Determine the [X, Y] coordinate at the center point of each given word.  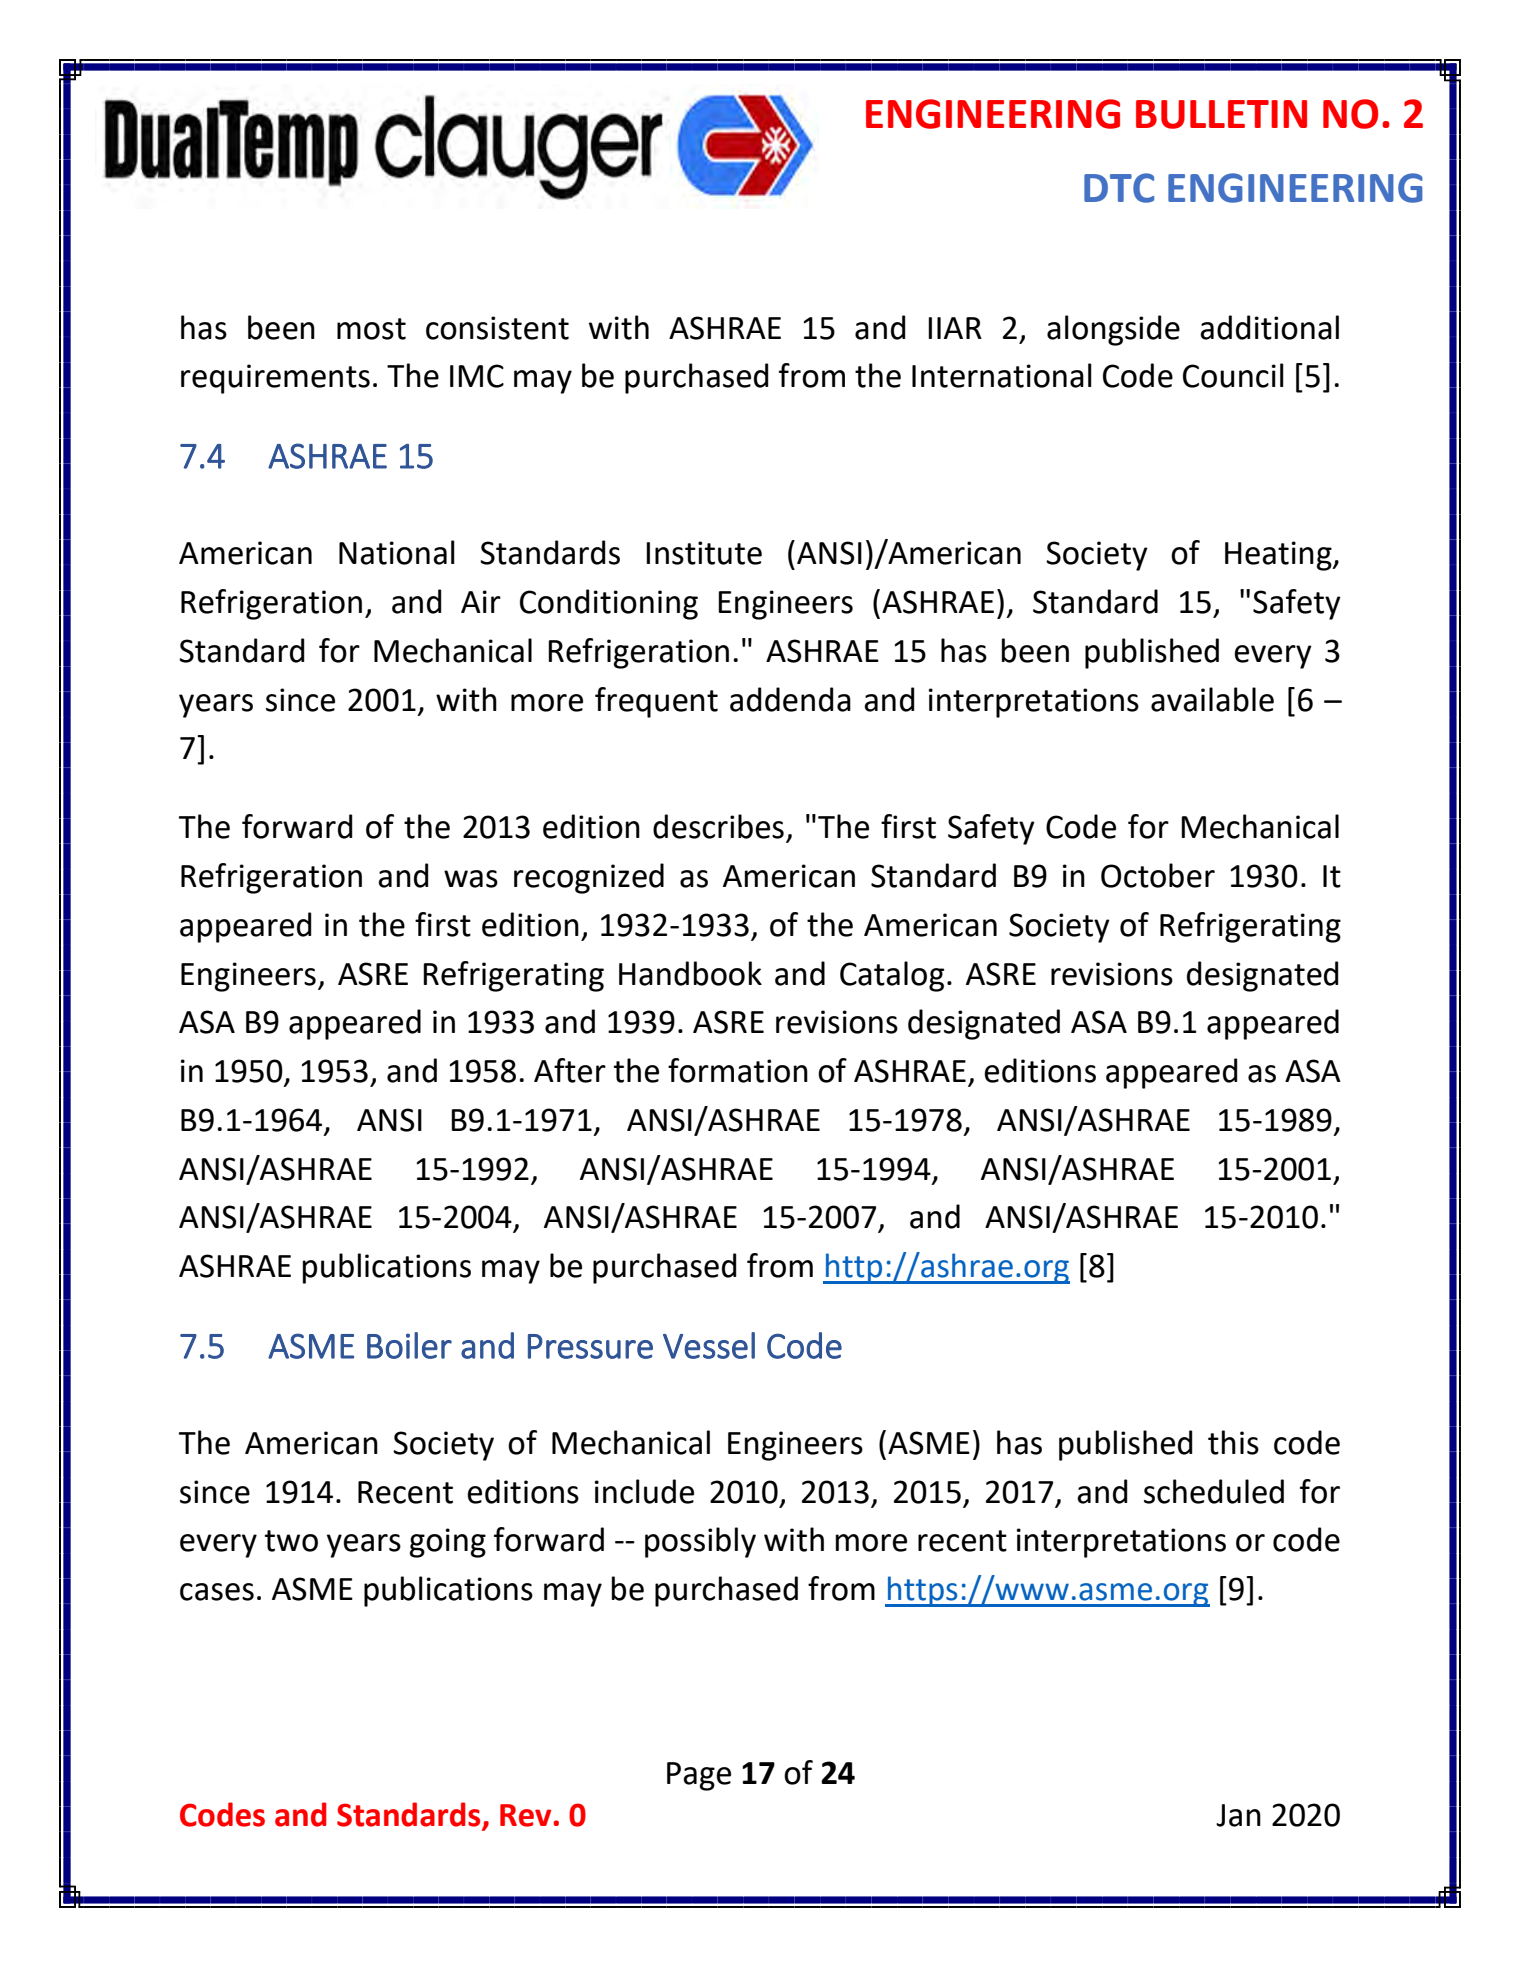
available [1212, 699]
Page [699, 1776]
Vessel [709, 1345]
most [371, 329]
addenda [790, 699]
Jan [1238, 1815]
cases [217, 1592]
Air [481, 601]
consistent [497, 328]
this [1233, 1442]
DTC [1119, 188]
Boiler [409, 1345]
